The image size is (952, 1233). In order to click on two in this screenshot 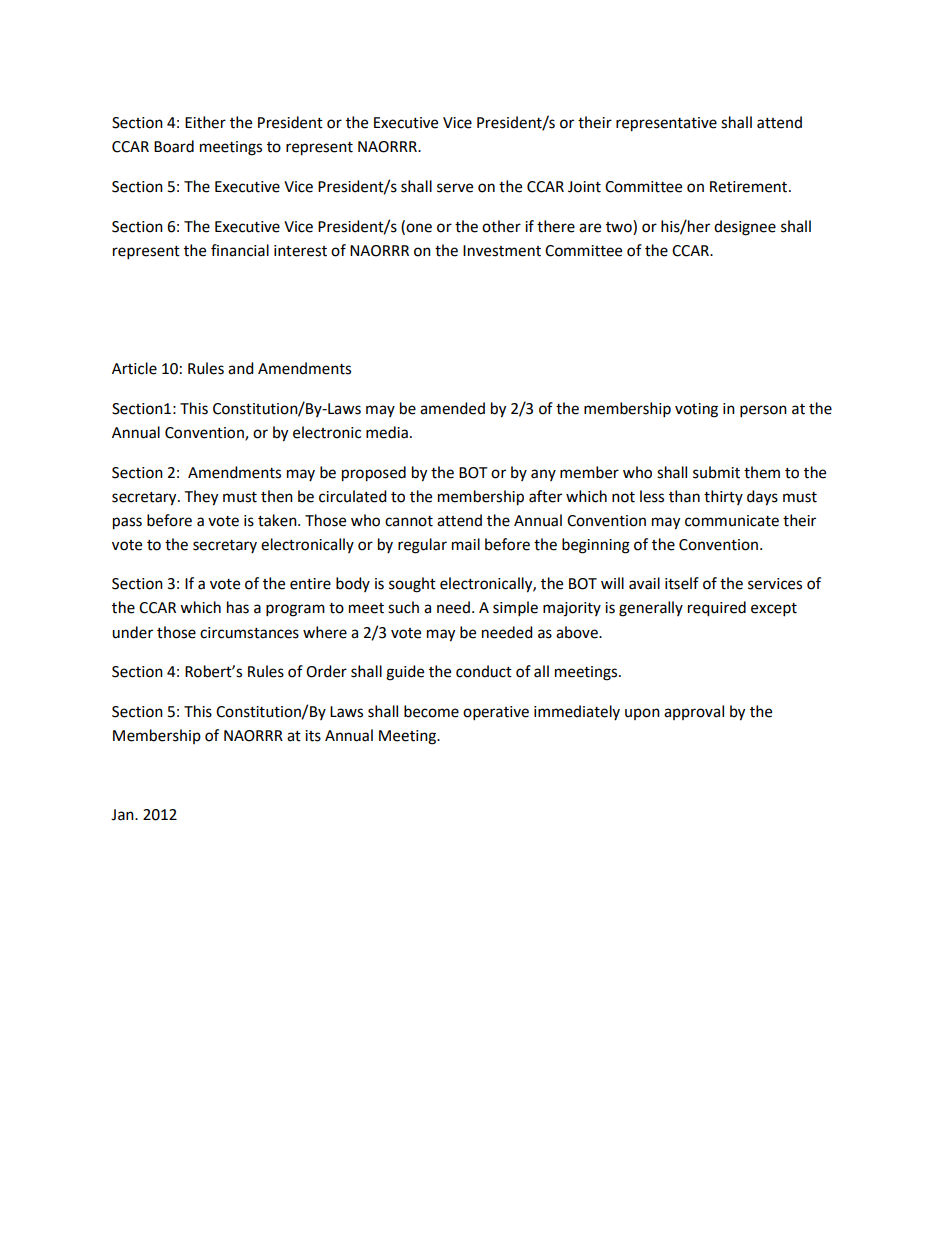, I will do `click(620, 226)`.
